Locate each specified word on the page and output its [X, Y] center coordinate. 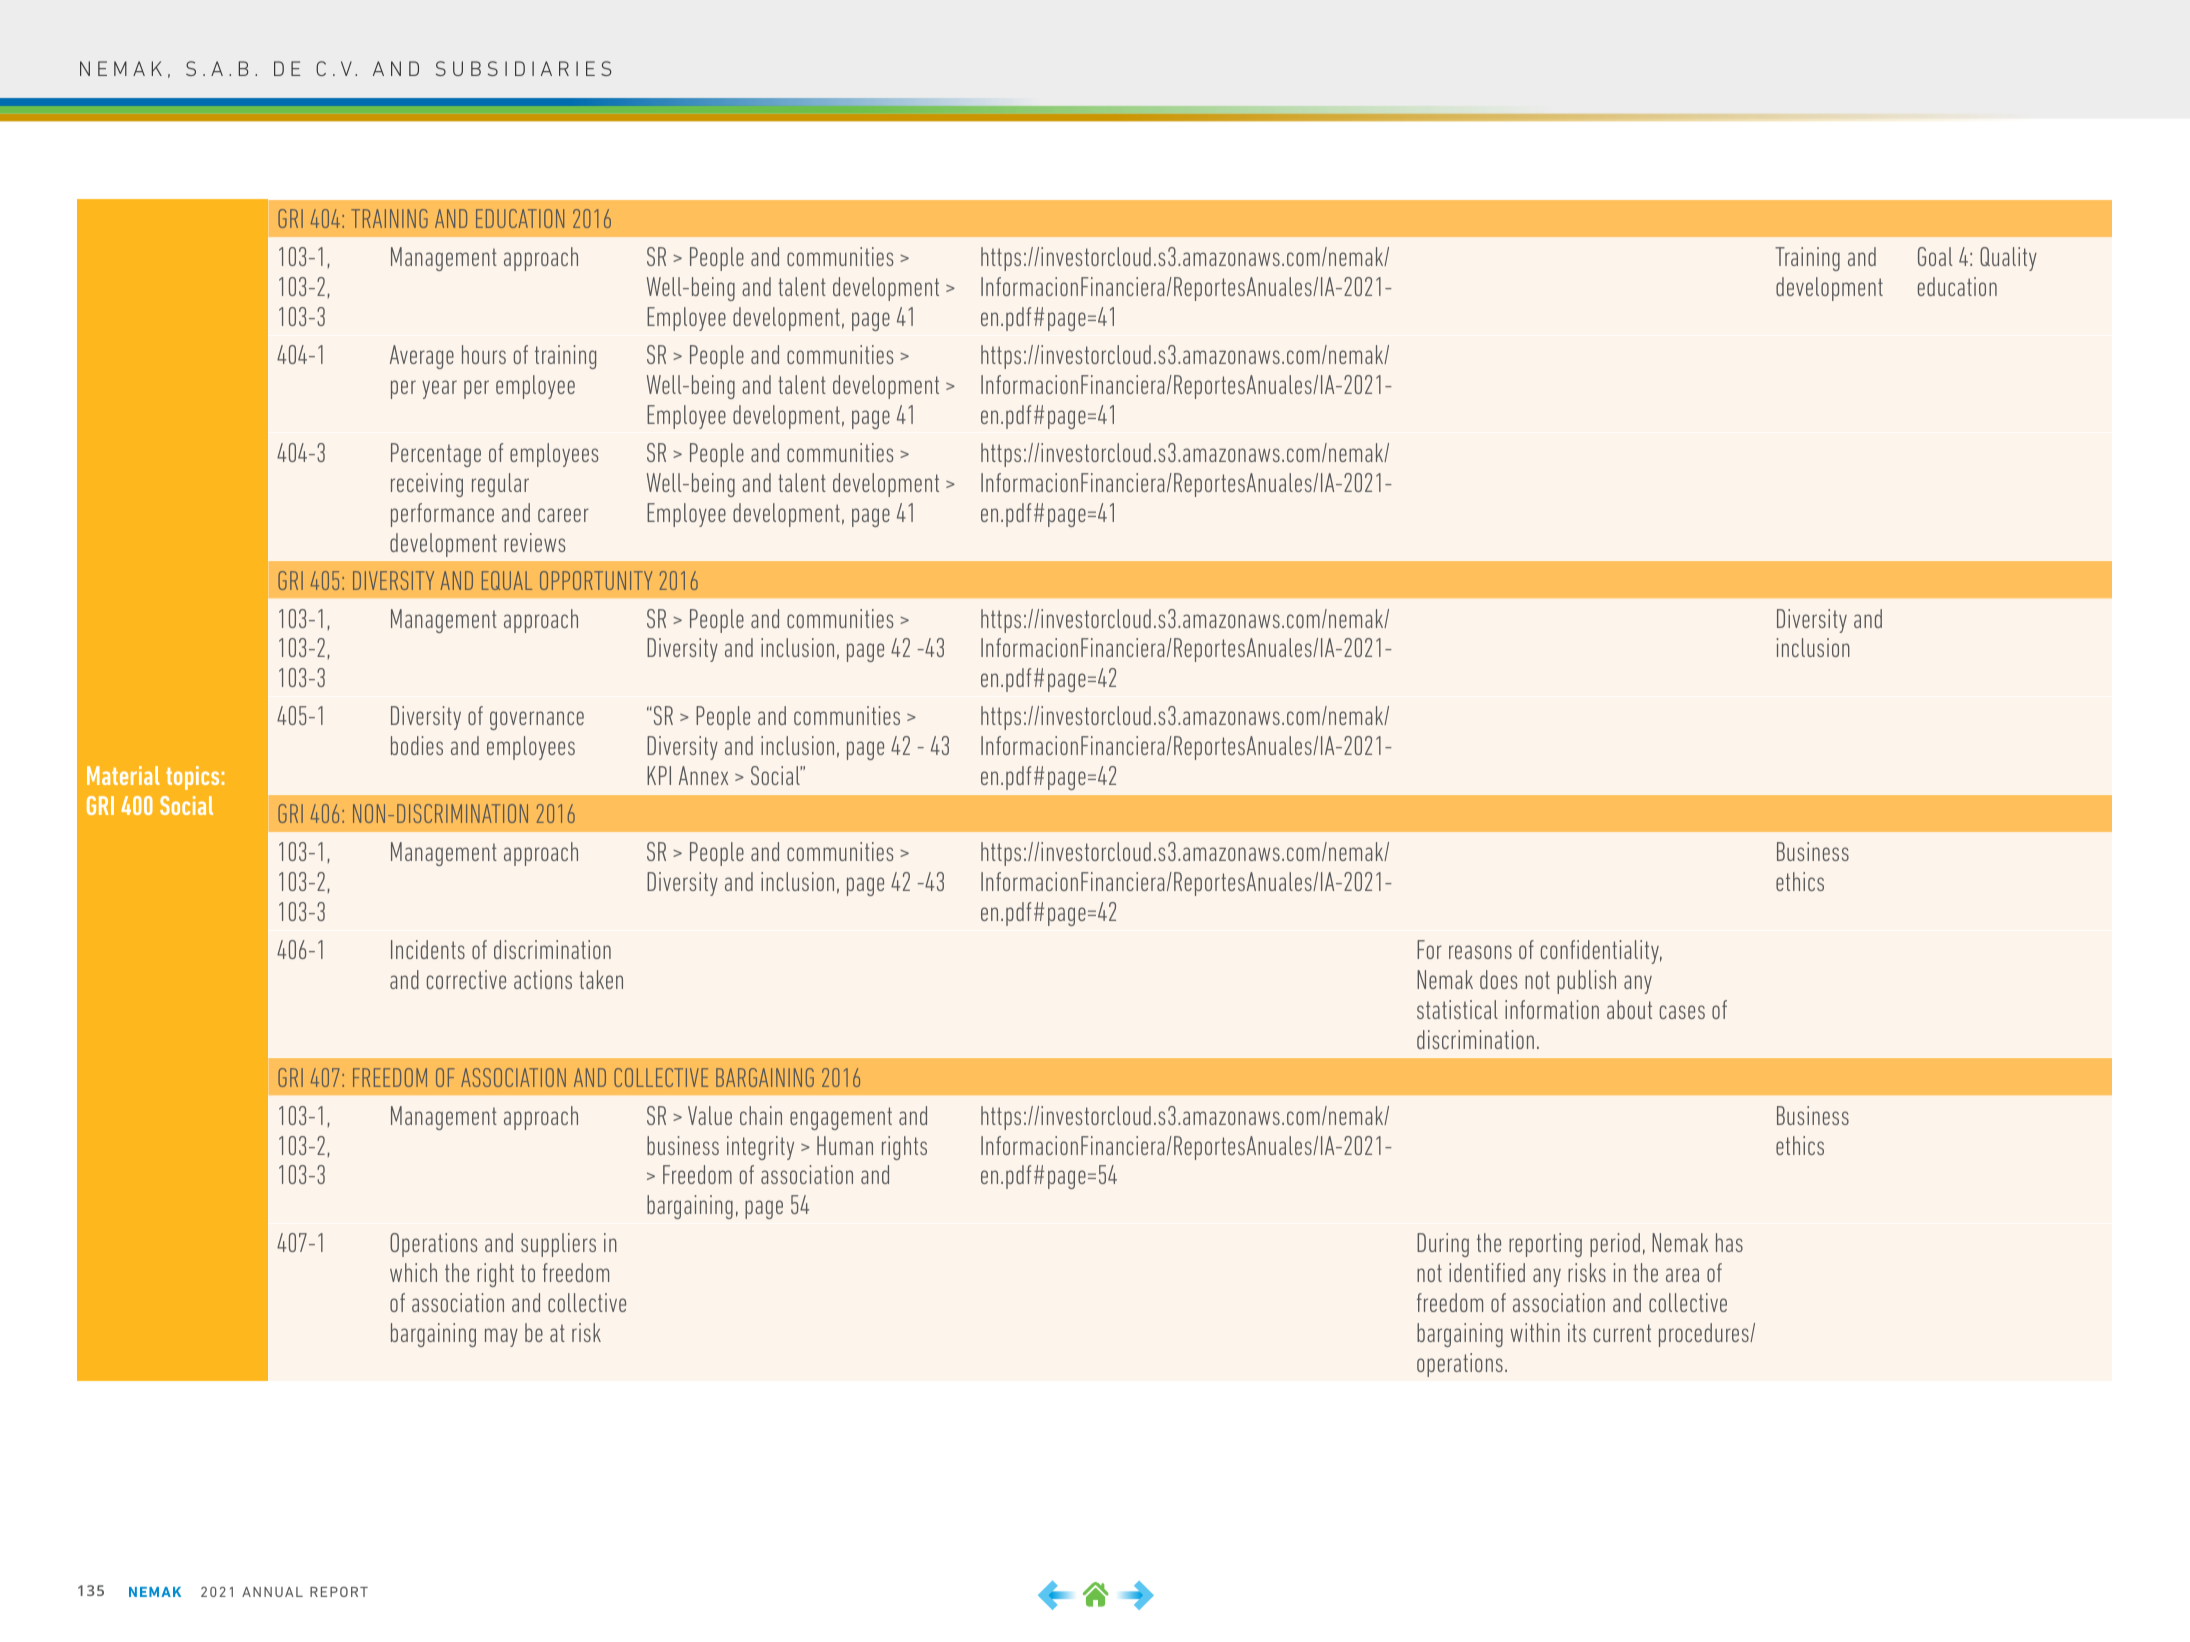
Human [845, 1145]
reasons [1480, 952]
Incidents [428, 949]
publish [1586, 982]
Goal [1935, 256]
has [1729, 1242]
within [1535, 1332]
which [413, 1272]
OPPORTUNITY [596, 580]
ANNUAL [272, 1592]
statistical [1457, 1009]
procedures [1705, 1335]
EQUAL [507, 580]
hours [484, 354]
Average [422, 357]
